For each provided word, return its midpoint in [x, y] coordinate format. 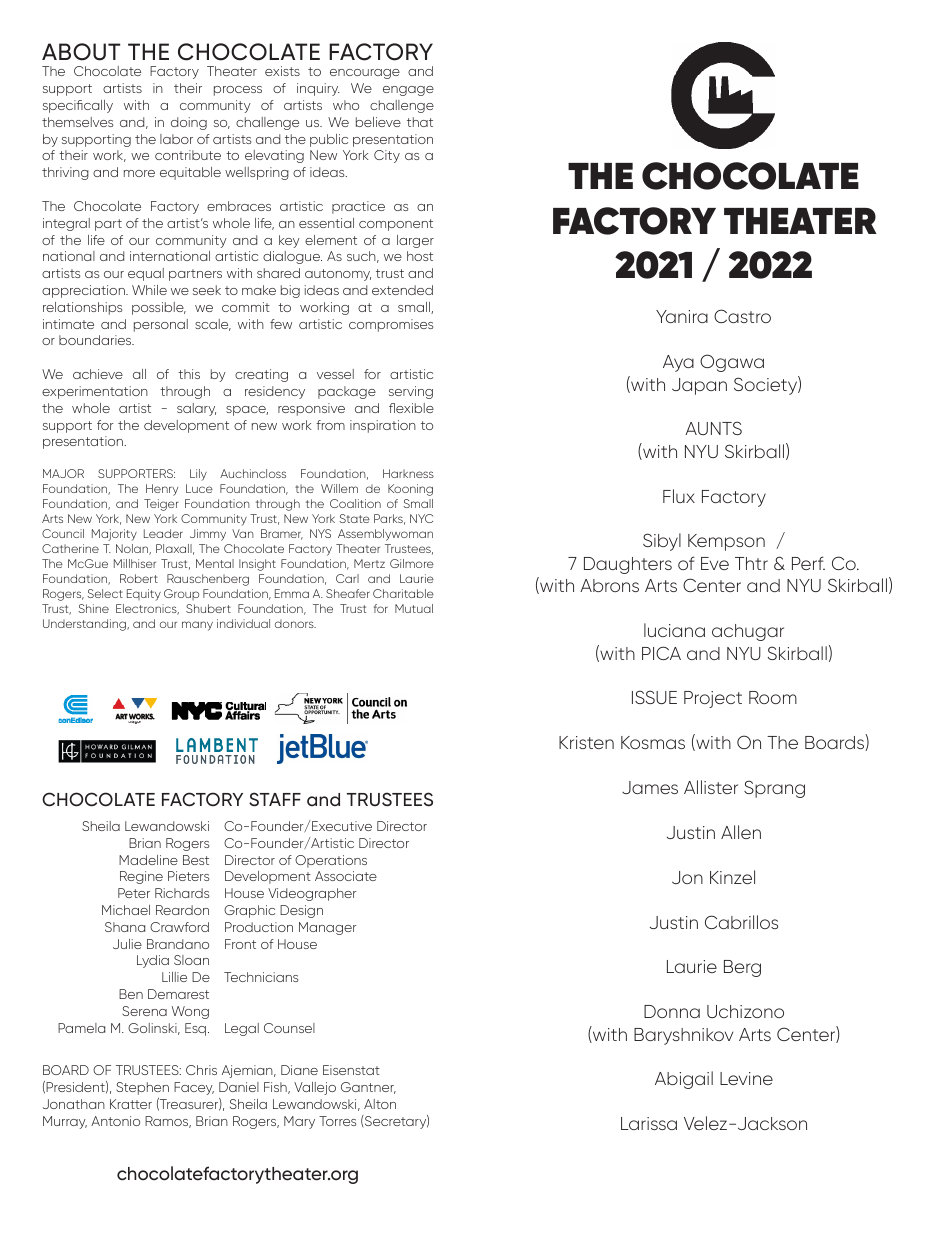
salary [196, 409]
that [420, 122]
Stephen [142, 1088]
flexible [411, 408]
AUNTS [713, 428]
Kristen [586, 742]
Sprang [774, 789]
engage [408, 91]
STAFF [275, 799]
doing [189, 123]
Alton [380, 1104]
